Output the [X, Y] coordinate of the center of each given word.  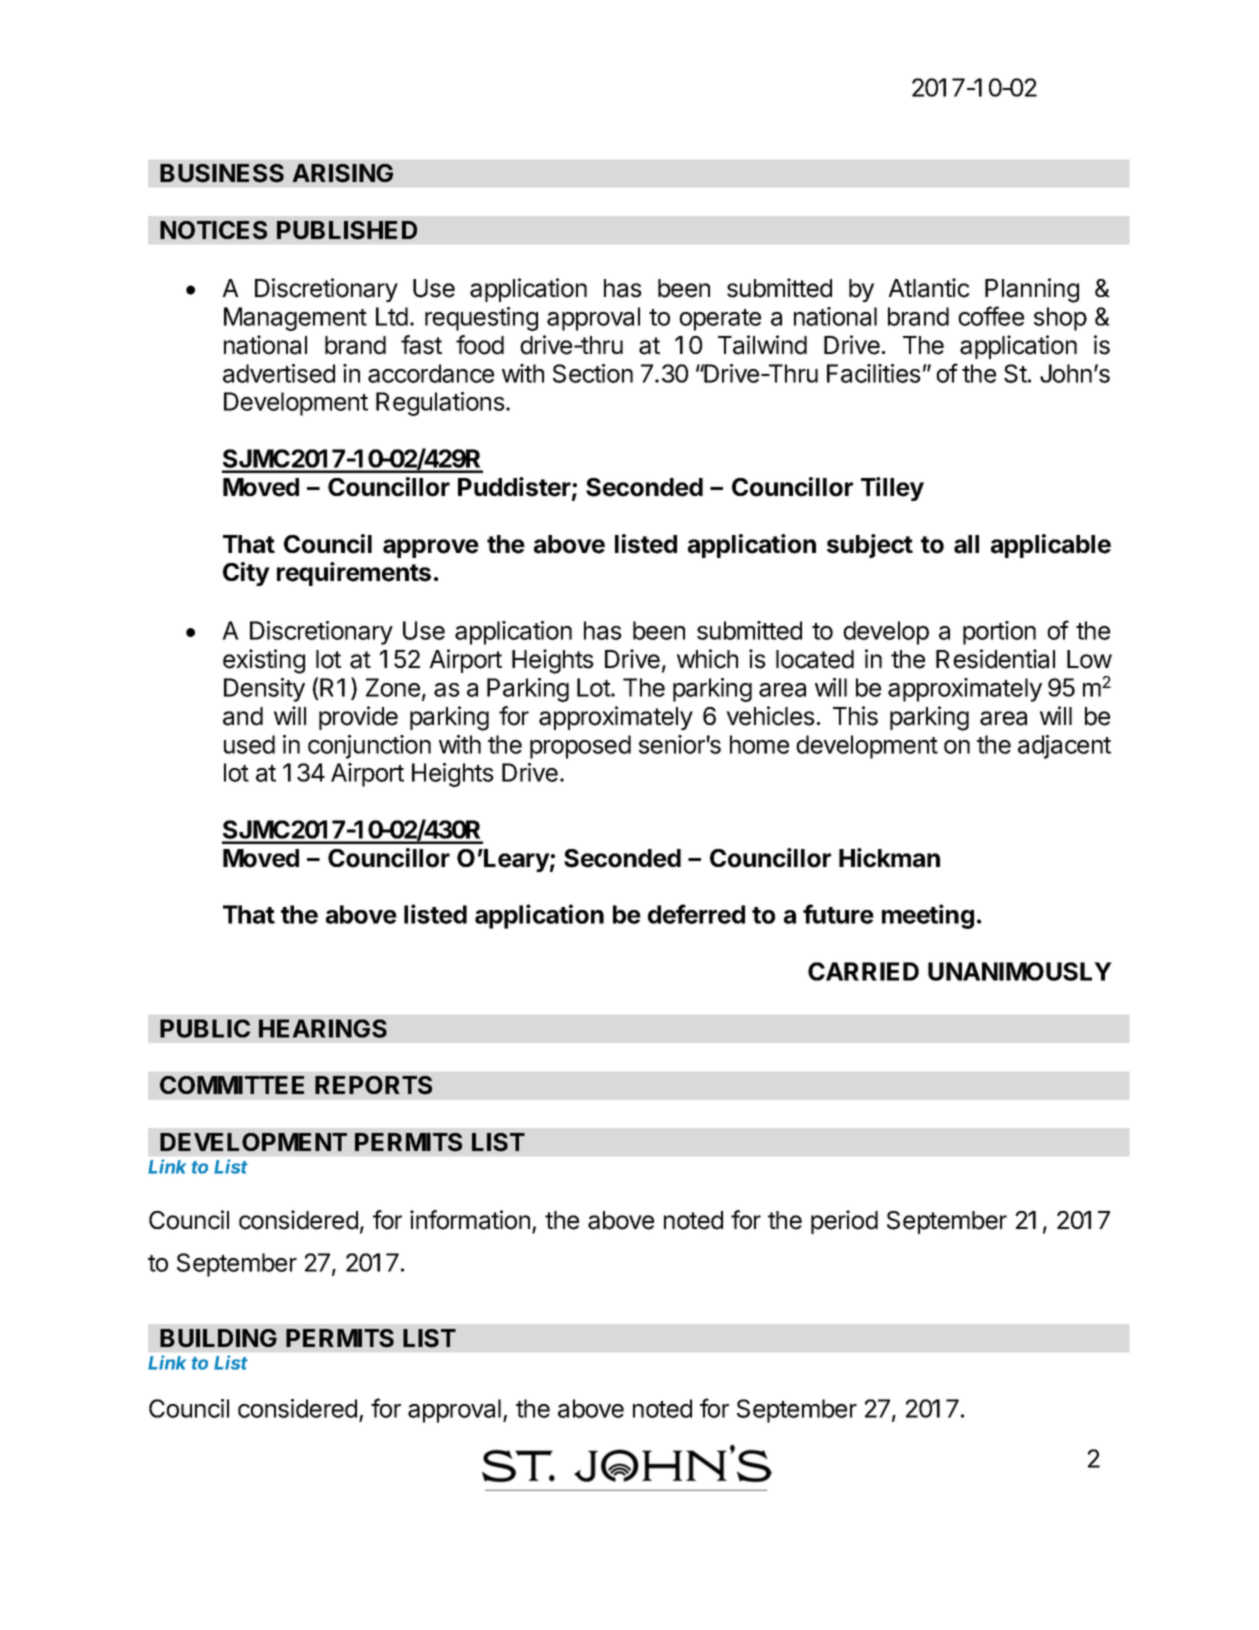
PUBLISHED [347, 230]
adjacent [1064, 747]
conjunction [369, 747]
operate [720, 320]
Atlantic [929, 288]
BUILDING [218, 1338]
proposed [580, 747]
